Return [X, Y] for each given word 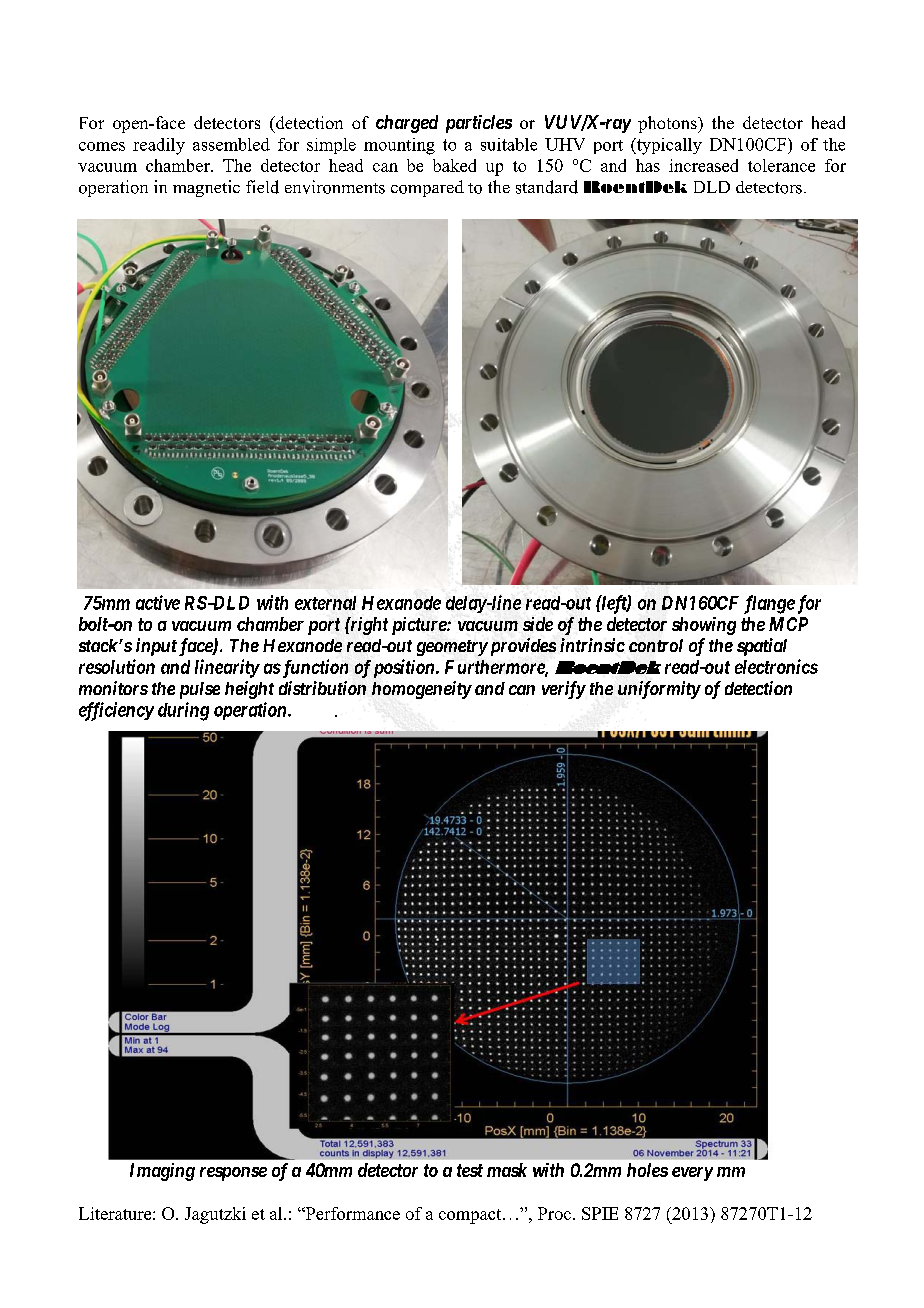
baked [454, 165]
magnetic [206, 188]
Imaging [162, 1172]
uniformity [659, 690]
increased [703, 165]
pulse [200, 690]
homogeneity [422, 690]
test [470, 1170]
